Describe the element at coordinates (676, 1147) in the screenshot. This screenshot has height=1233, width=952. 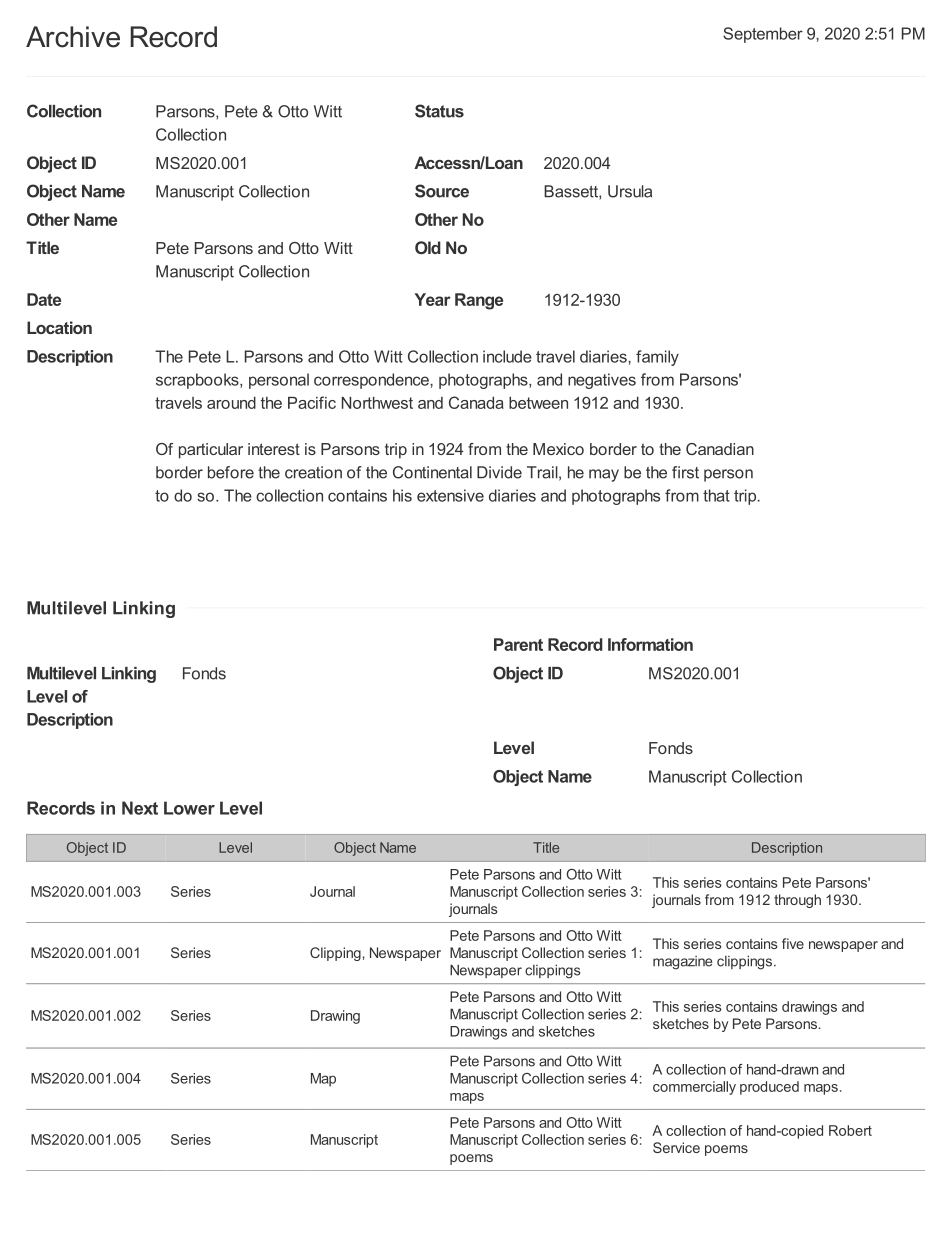
I see `Service` at that location.
